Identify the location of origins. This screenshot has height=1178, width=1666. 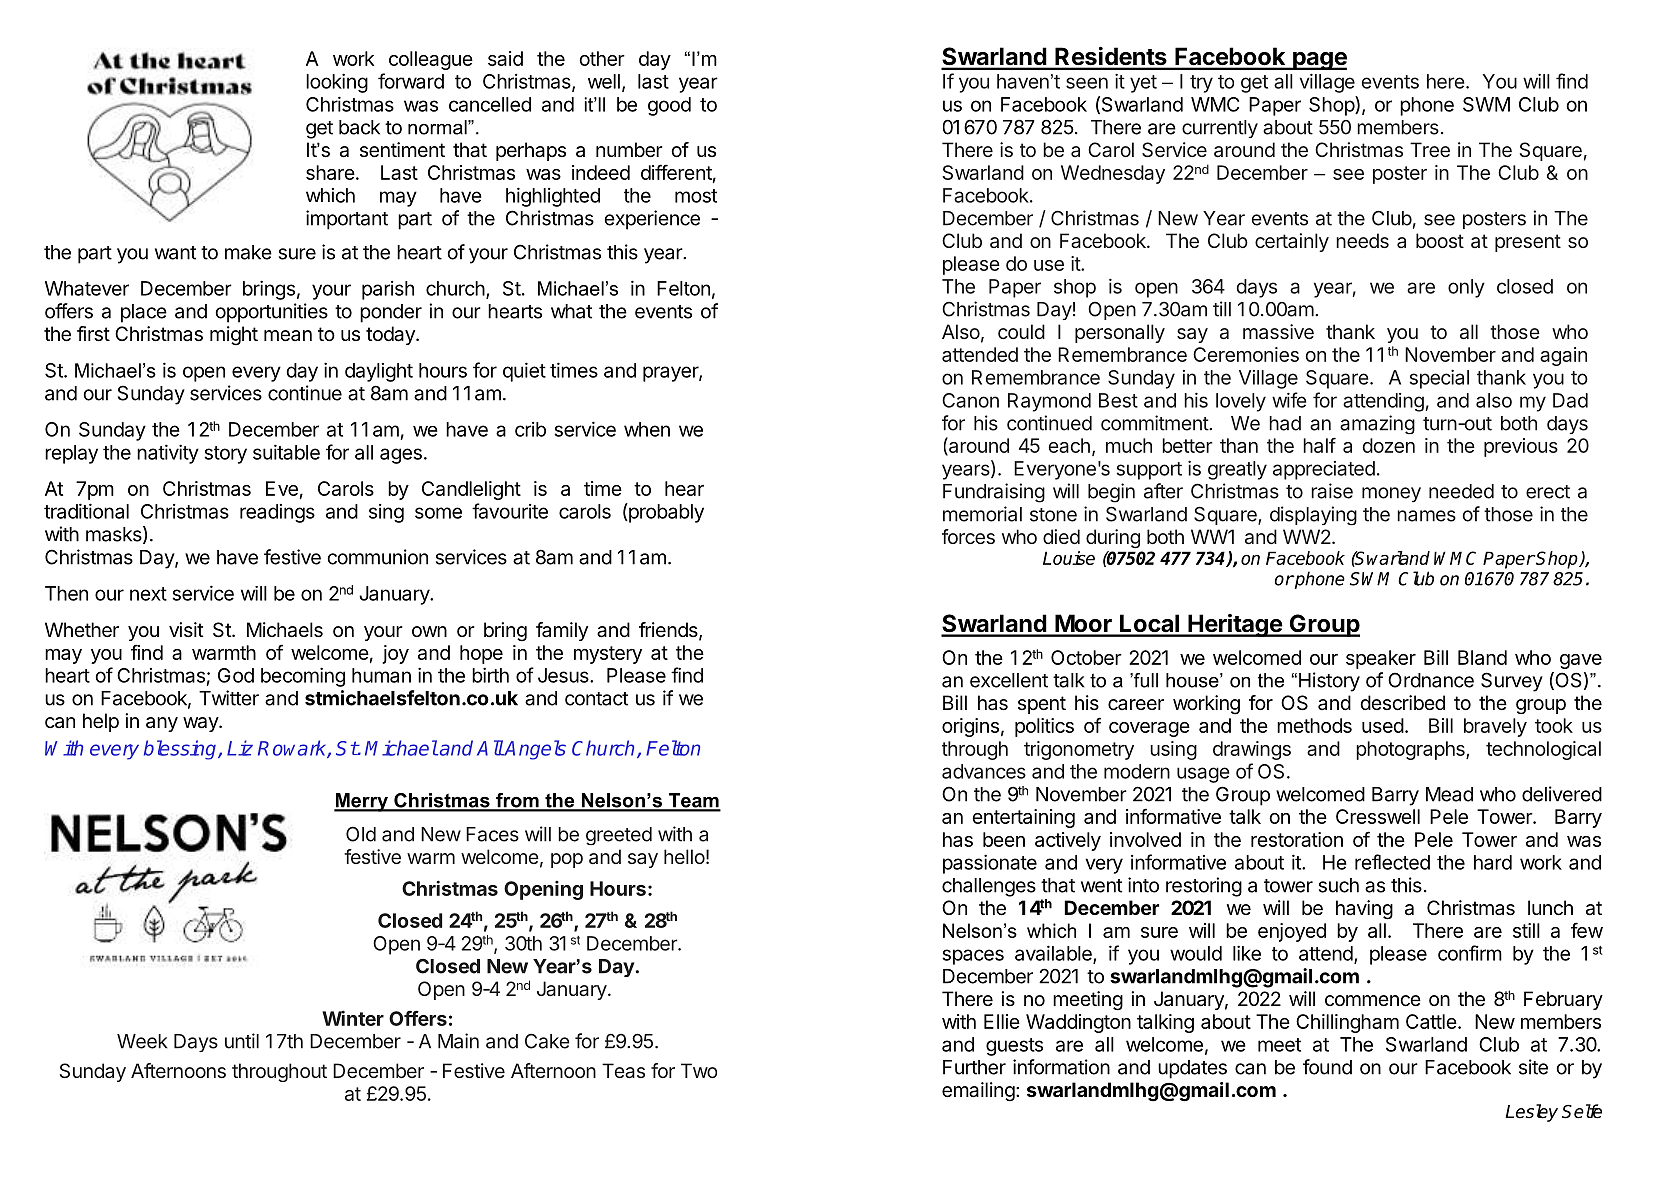
(970, 727).
